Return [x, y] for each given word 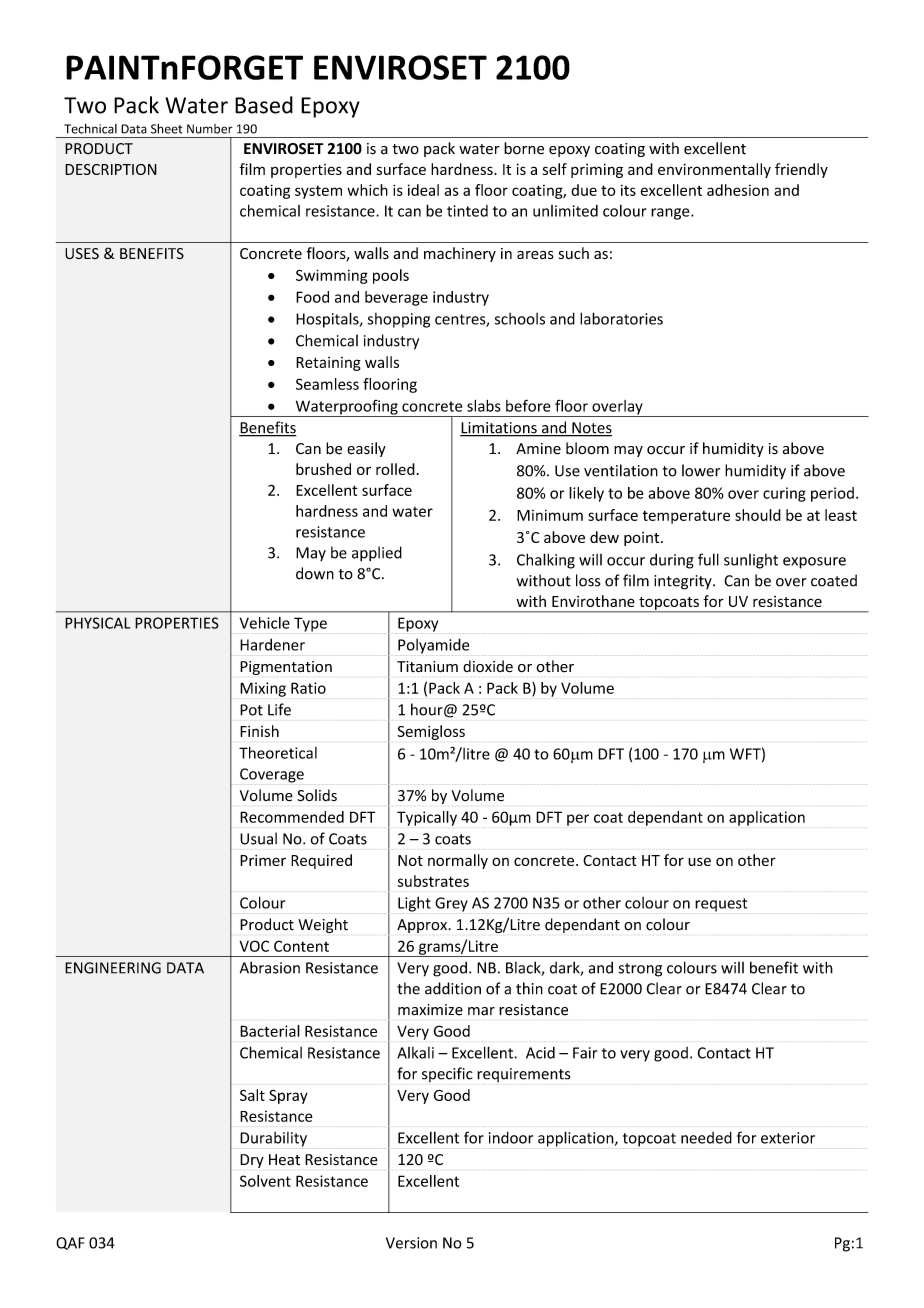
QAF [70, 1243]
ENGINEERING [113, 968]
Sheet [166, 129]
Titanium [427, 667]
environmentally [714, 170]
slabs [484, 406]
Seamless [327, 384]
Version [411, 1243]
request [721, 905]
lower [701, 470]
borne [524, 148]
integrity [684, 582]
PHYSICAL [97, 623]
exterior [788, 1138]
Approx [423, 926]
